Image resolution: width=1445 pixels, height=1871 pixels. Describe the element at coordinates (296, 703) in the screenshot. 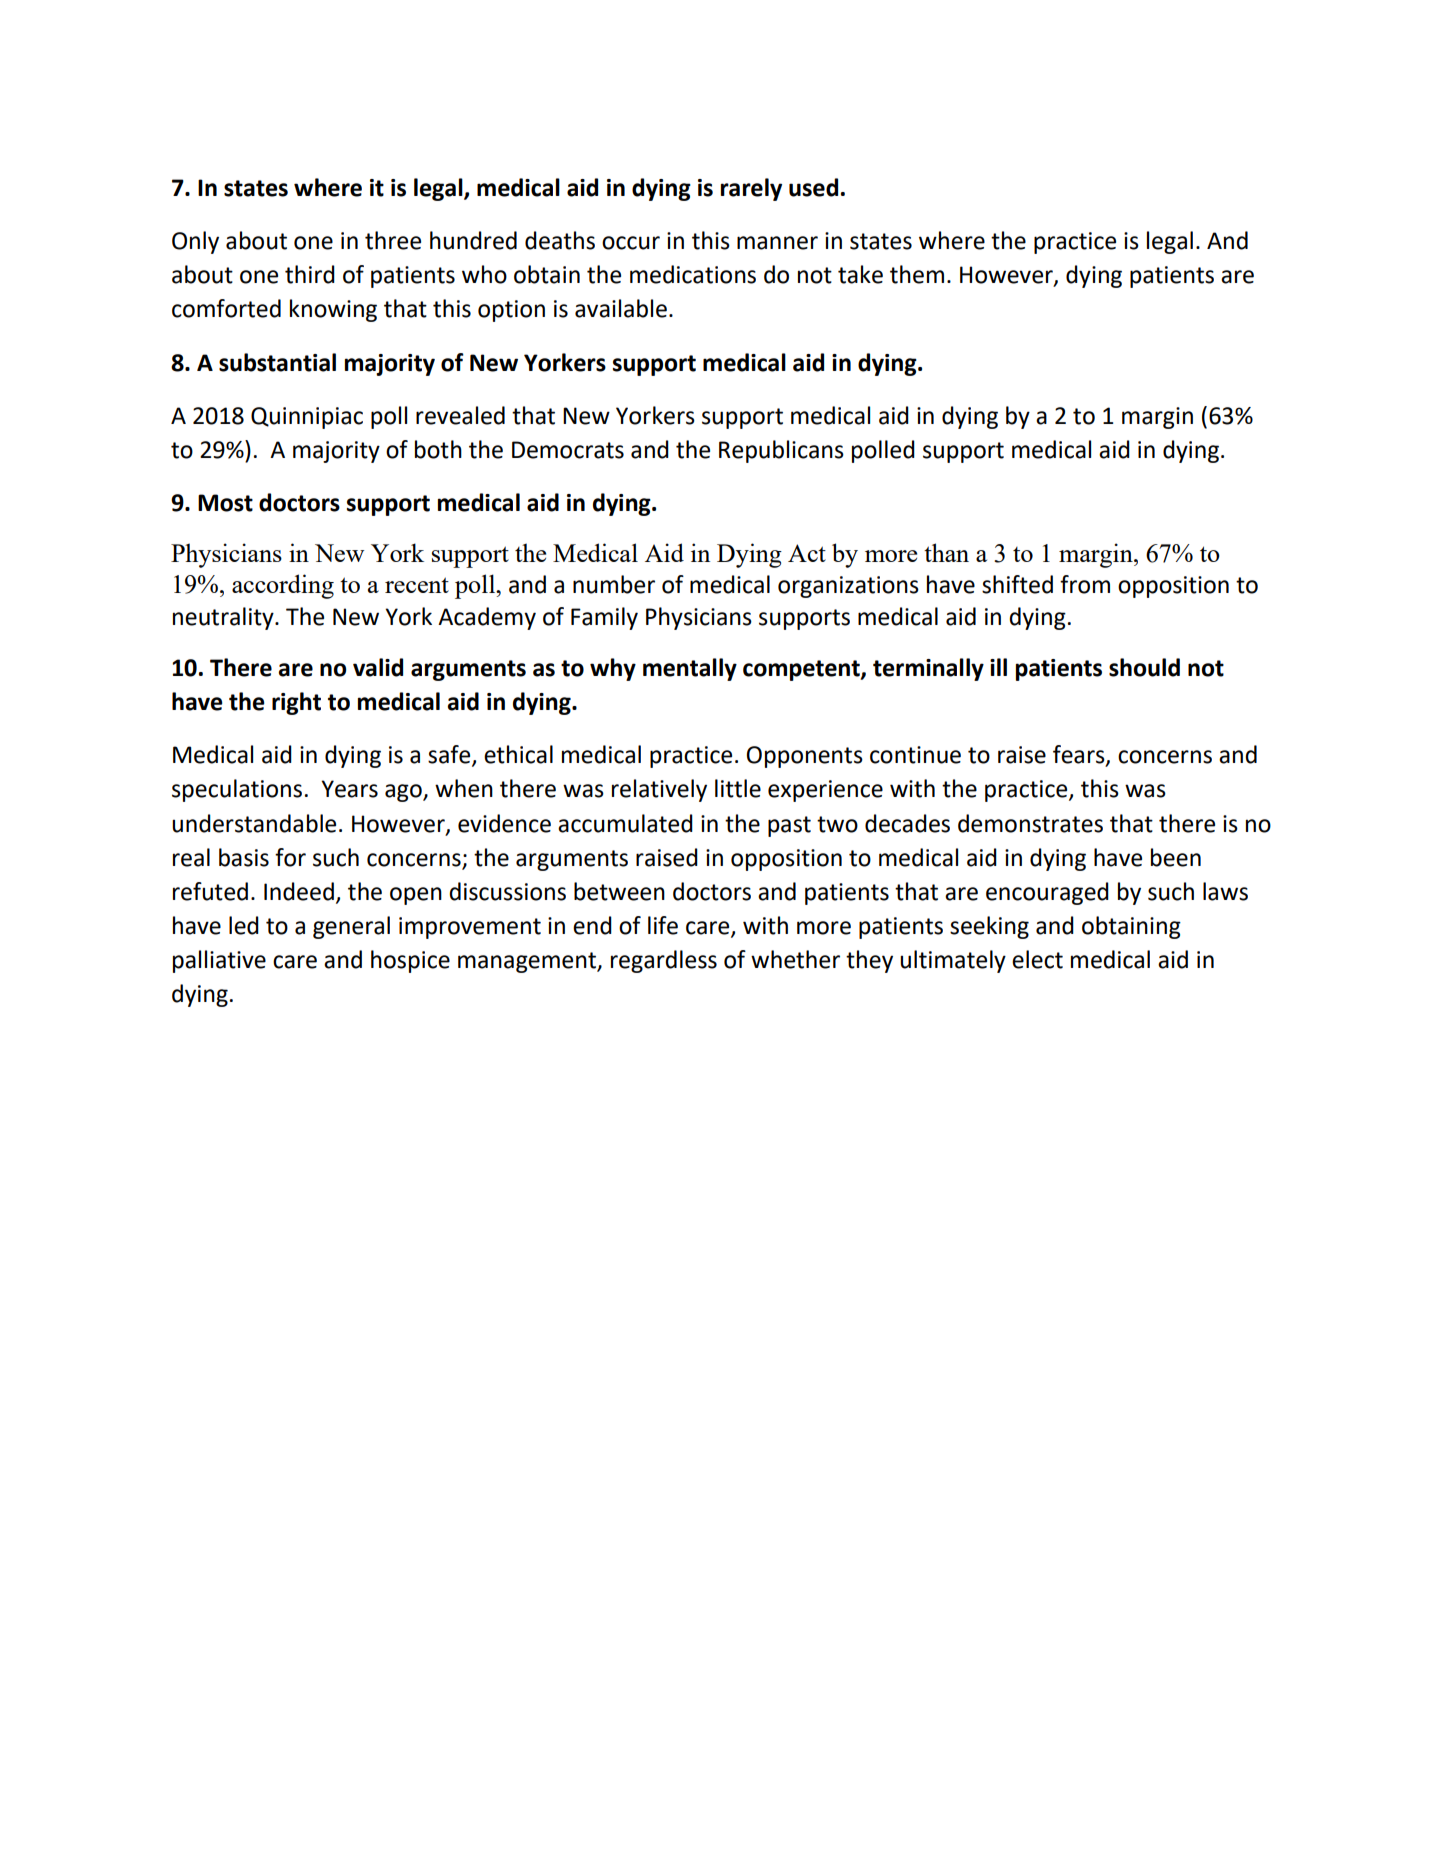

I see `right` at that location.
